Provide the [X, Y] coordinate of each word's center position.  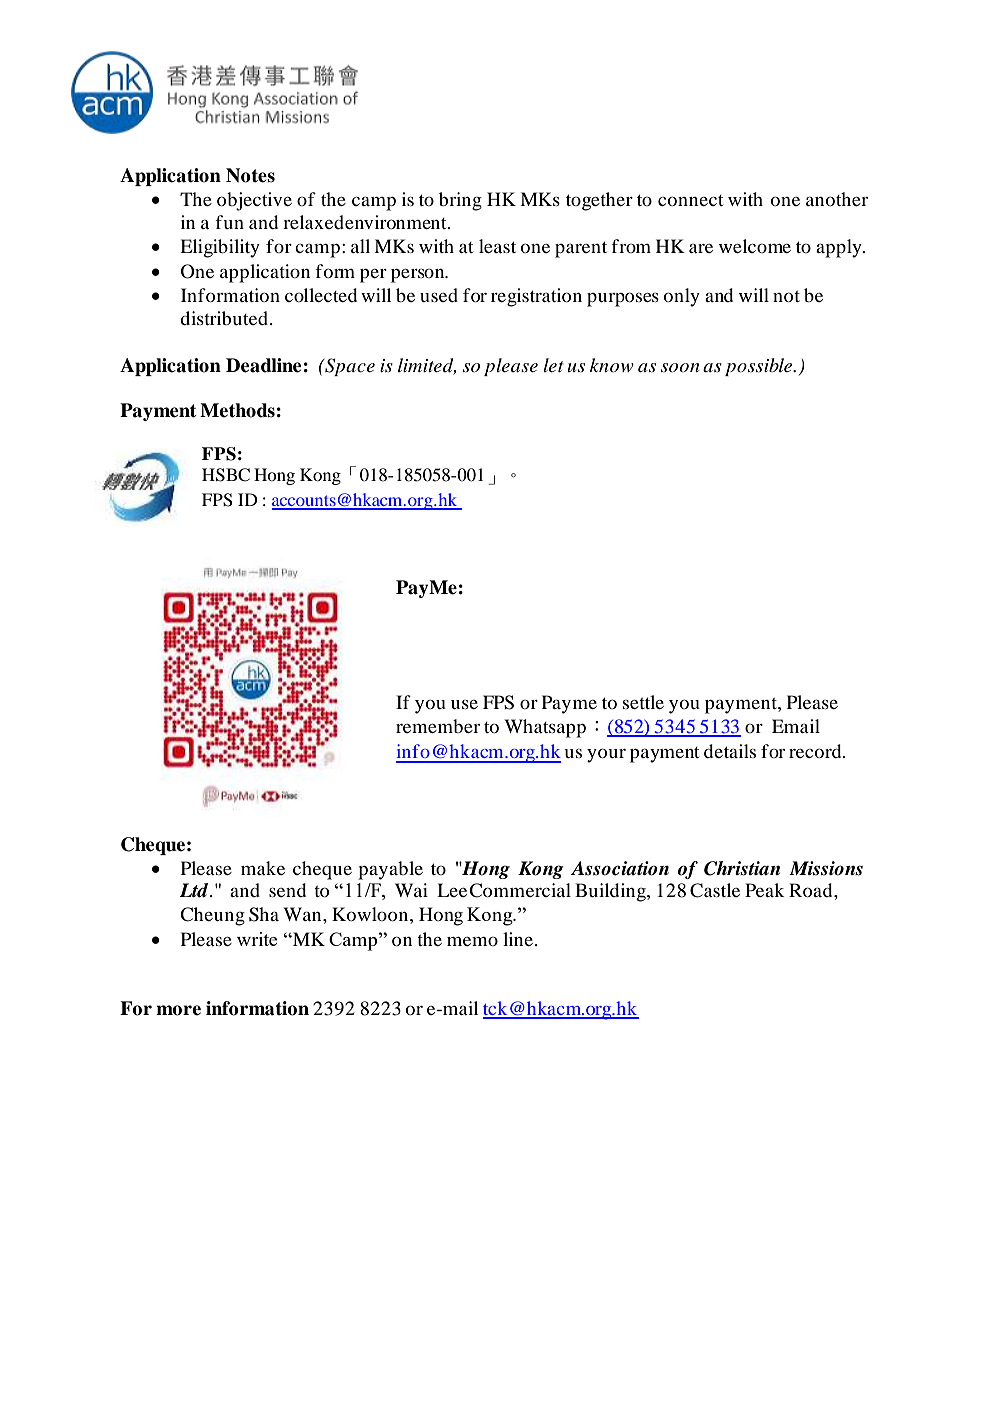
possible [760, 367]
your [606, 755]
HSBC [226, 475]
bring [460, 201]
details [730, 751]
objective [254, 201]
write [257, 939]
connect [690, 200]
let [553, 365]
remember [438, 726]
